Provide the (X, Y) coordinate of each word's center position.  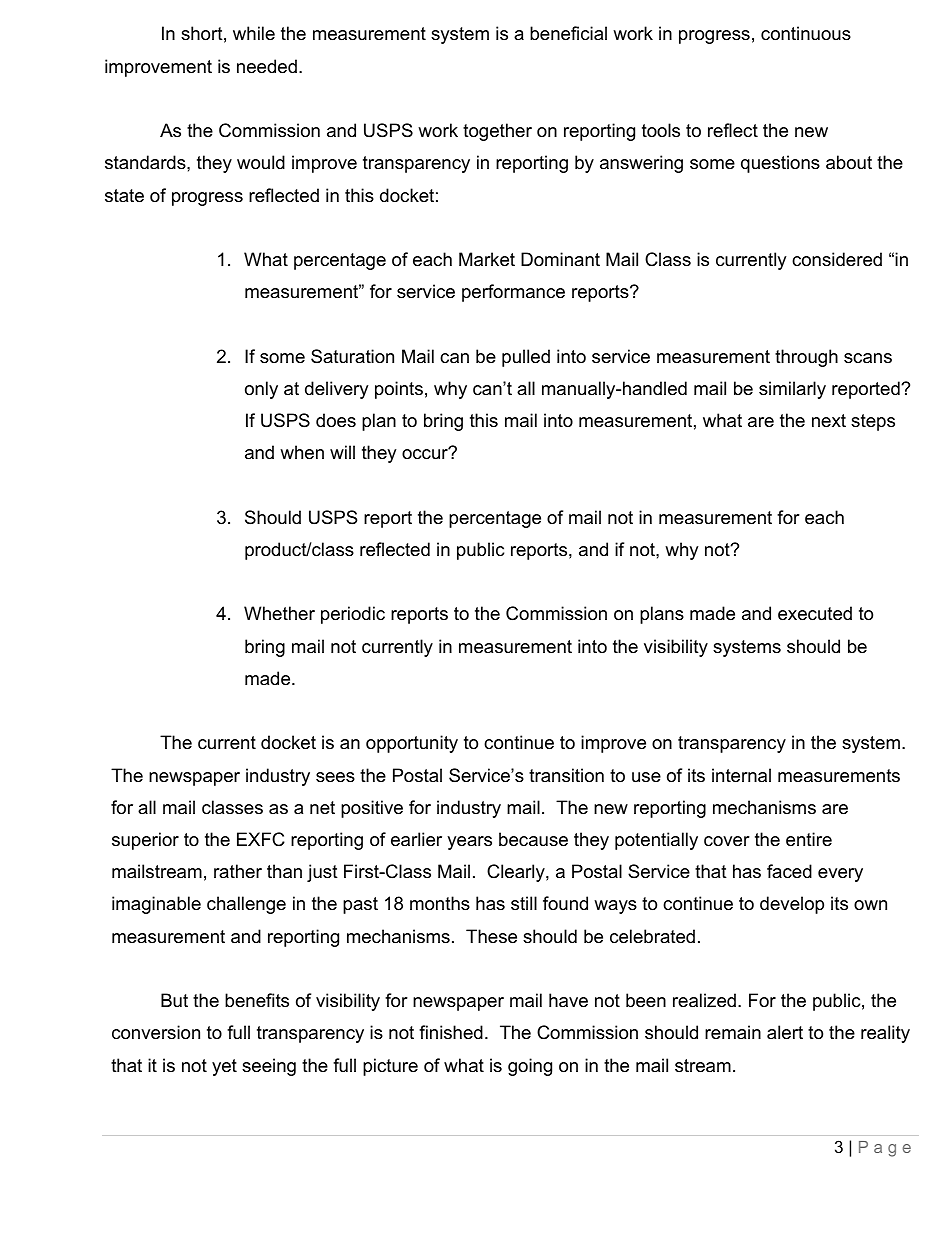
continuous (806, 33)
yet (224, 1067)
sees (335, 777)
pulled (526, 358)
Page (885, 1149)
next (829, 420)
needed (267, 66)
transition (566, 775)
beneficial (568, 33)
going (530, 1067)
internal (741, 775)
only (261, 390)
